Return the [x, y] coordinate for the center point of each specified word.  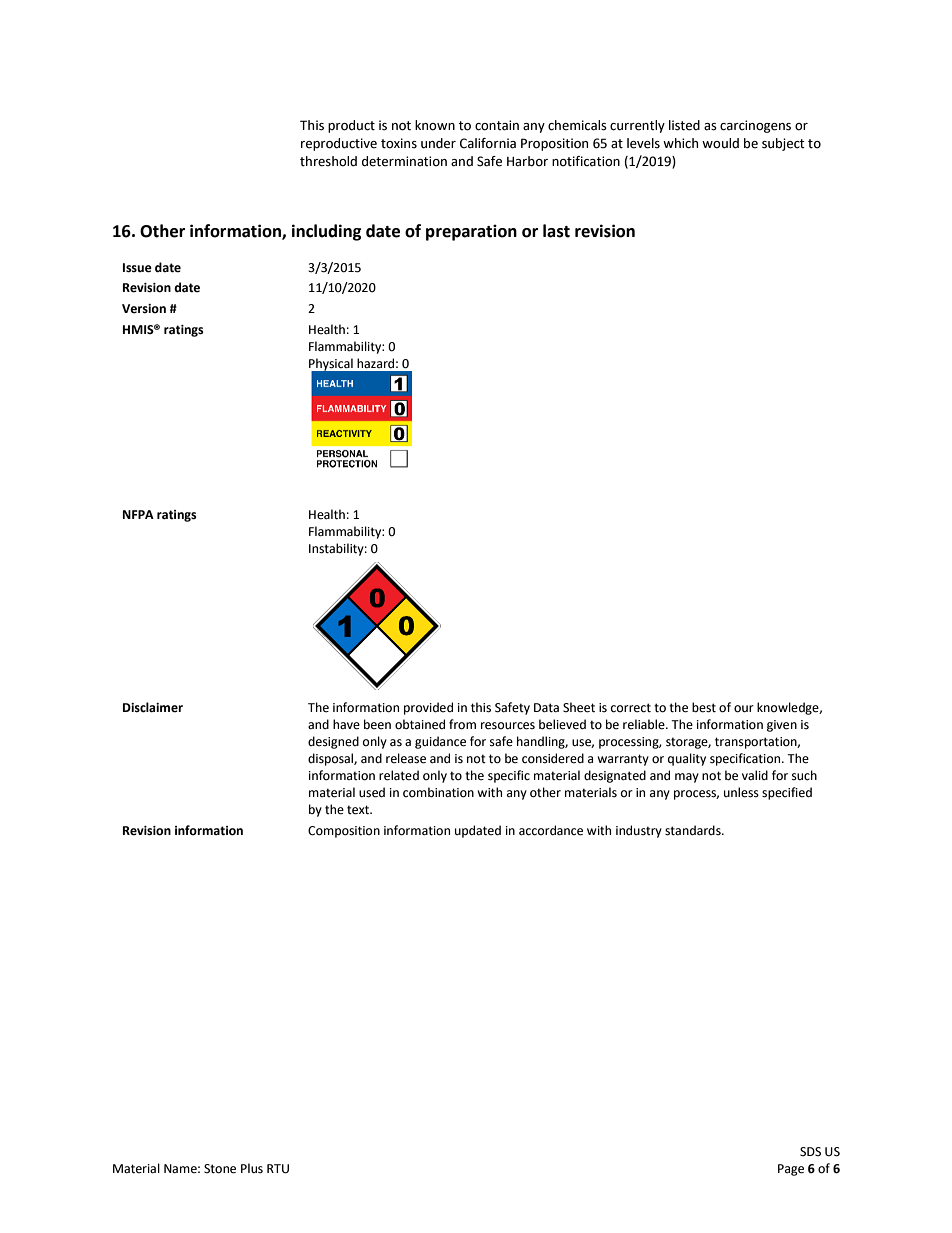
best [704, 707]
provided [428, 708]
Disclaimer [153, 707]
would [720, 143]
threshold [328, 161]
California [488, 143]
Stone [220, 1169]
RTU [278, 1169]
